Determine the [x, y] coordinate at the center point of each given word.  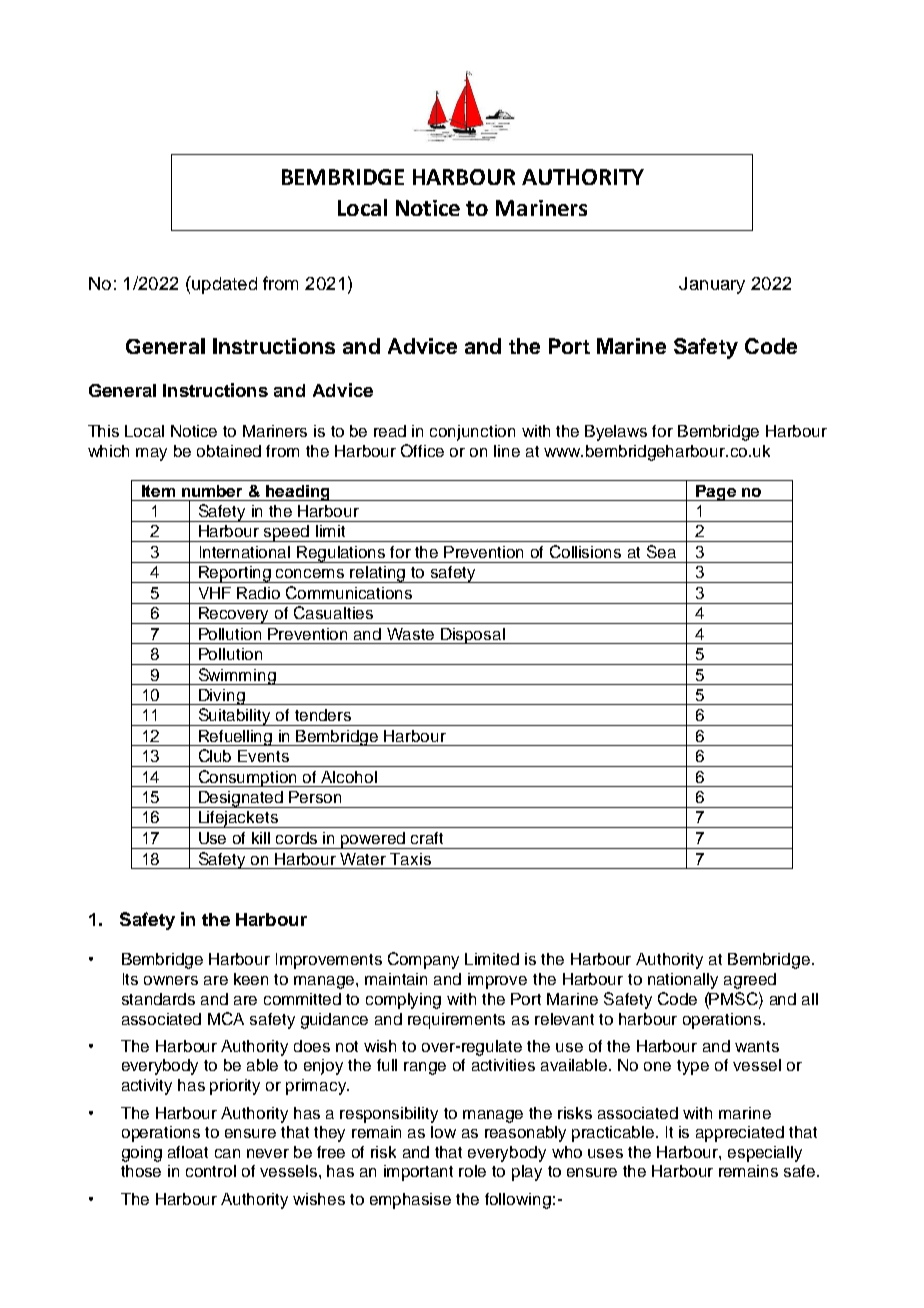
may [151, 454]
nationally [683, 981]
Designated [241, 799]
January [712, 285]
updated [223, 285]
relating [378, 574]
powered [373, 840]
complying [403, 1001]
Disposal [473, 636]
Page [716, 493]
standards [158, 999]
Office [422, 450]
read [390, 431]
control [211, 1171]
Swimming [237, 676]
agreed [750, 981]
